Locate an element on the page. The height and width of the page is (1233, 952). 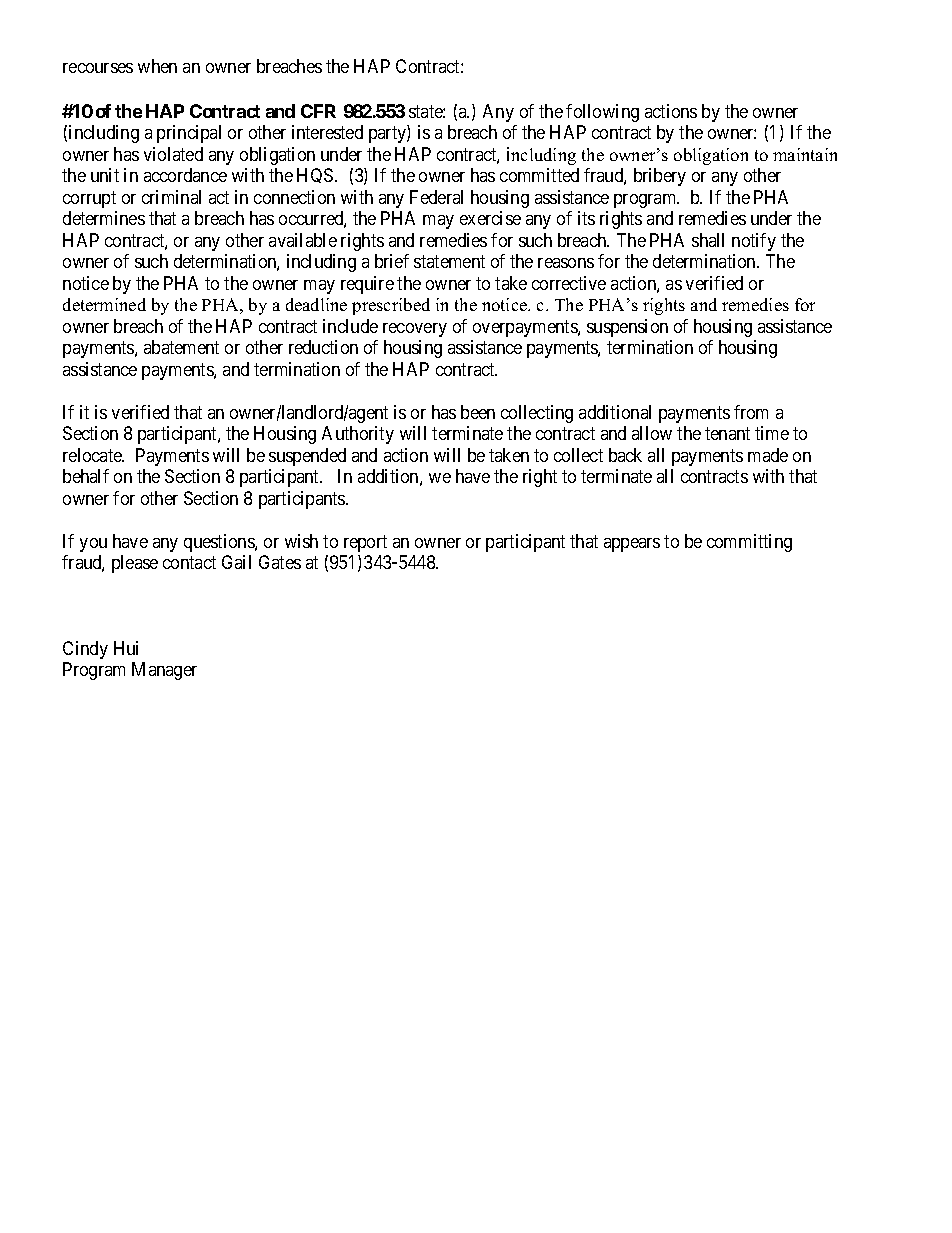
report is located at coordinates (365, 543).
